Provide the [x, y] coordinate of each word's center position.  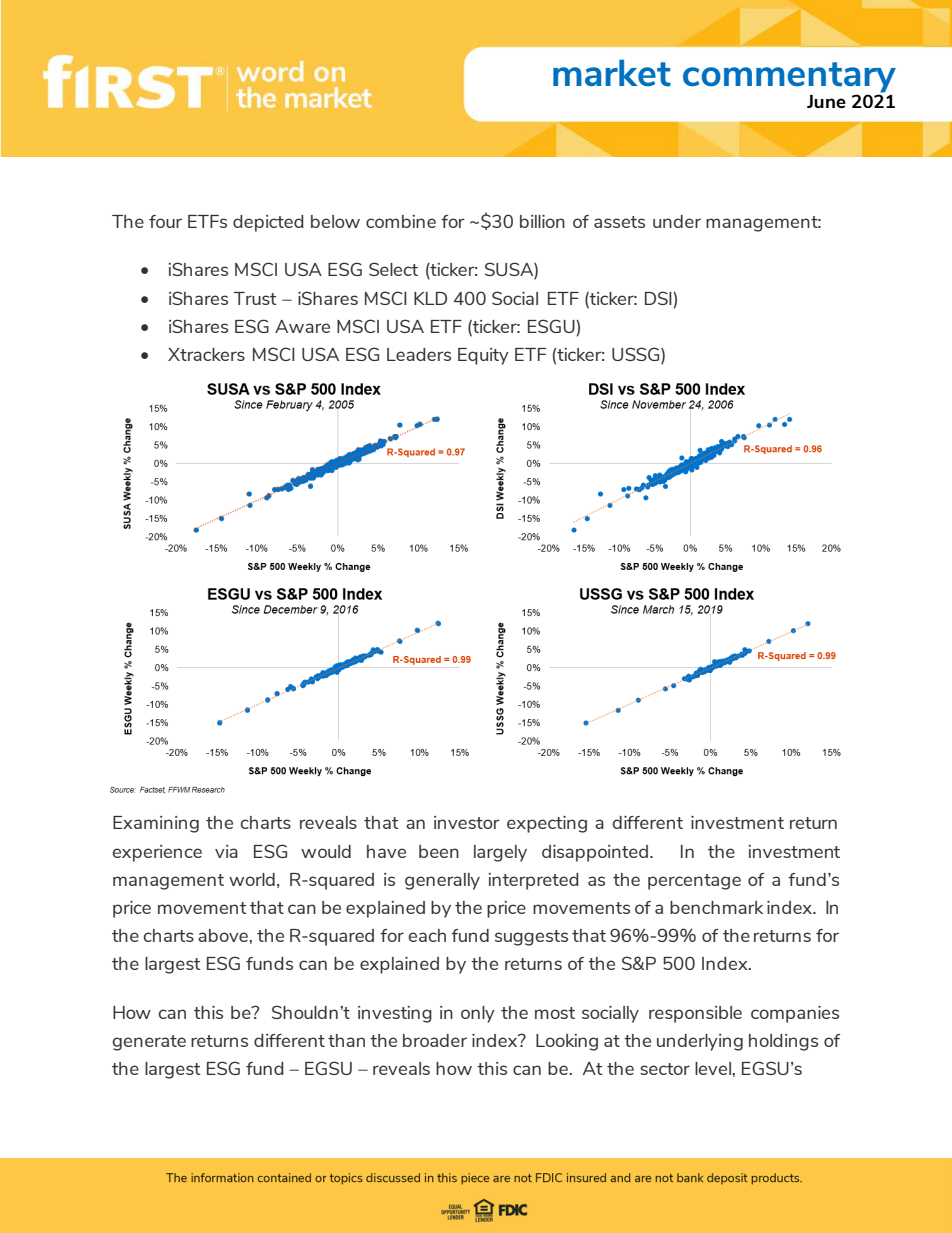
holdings [783, 1042]
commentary [789, 78]
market [612, 73]
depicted [268, 223]
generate [149, 1043]
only [478, 1014]
